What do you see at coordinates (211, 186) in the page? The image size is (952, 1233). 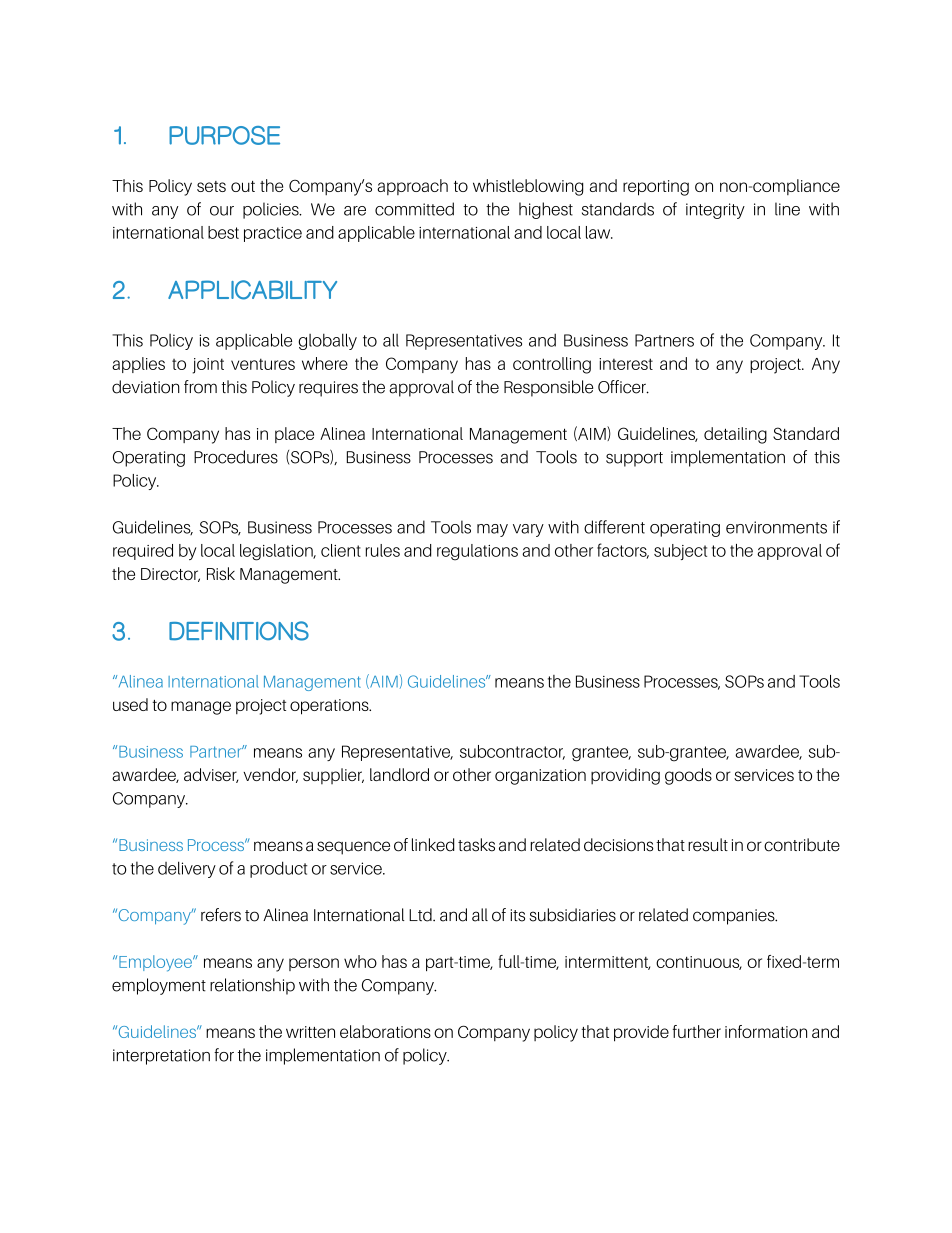 I see `sets` at bounding box center [211, 186].
